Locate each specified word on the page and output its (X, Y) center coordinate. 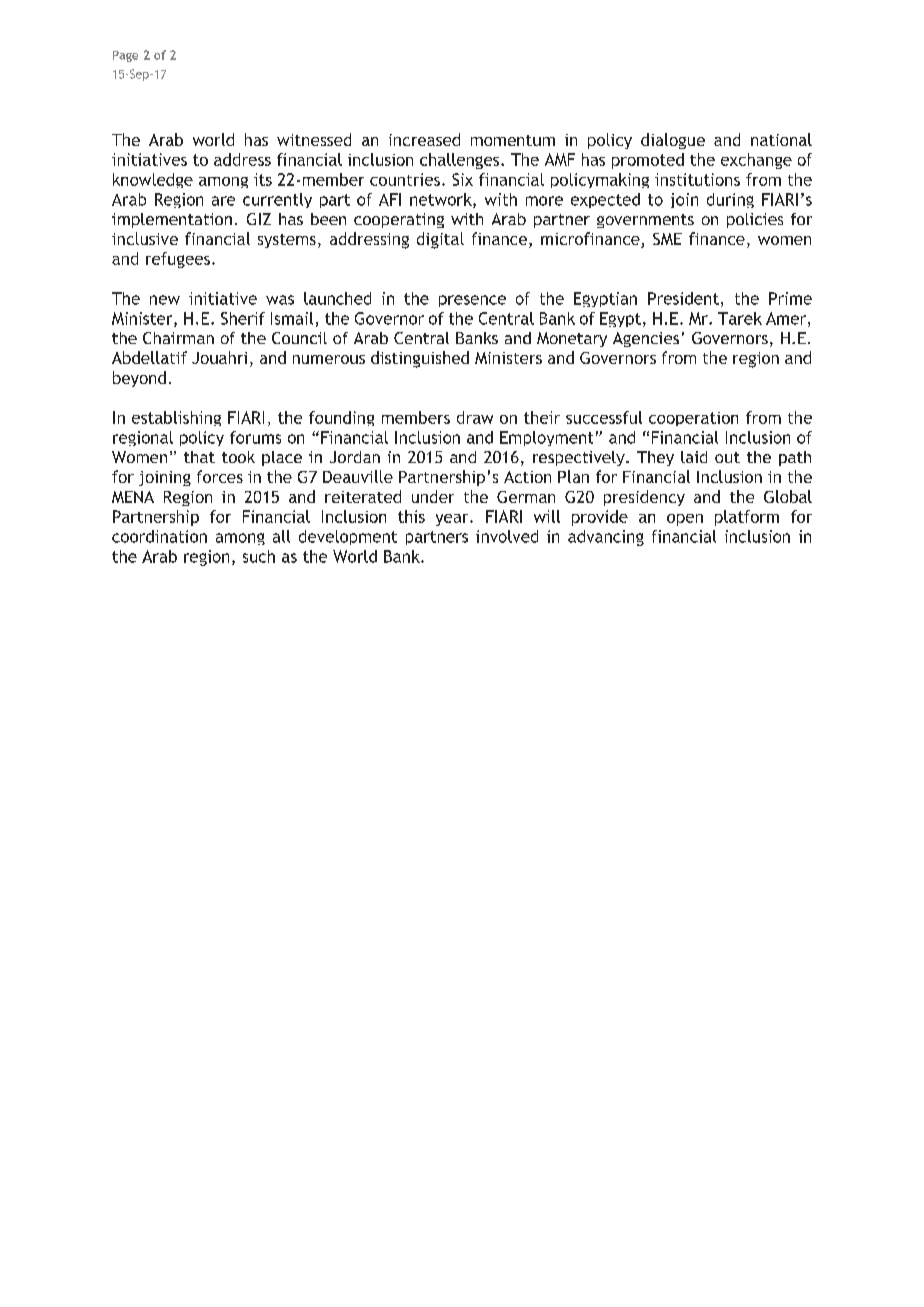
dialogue (673, 141)
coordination (159, 536)
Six (462, 179)
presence (472, 301)
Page (125, 56)
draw (475, 417)
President (683, 298)
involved (507, 536)
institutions (697, 179)
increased (424, 139)
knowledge (153, 180)
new (165, 300)
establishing (176, 418)
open (685, 520)
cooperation (693, 419)
